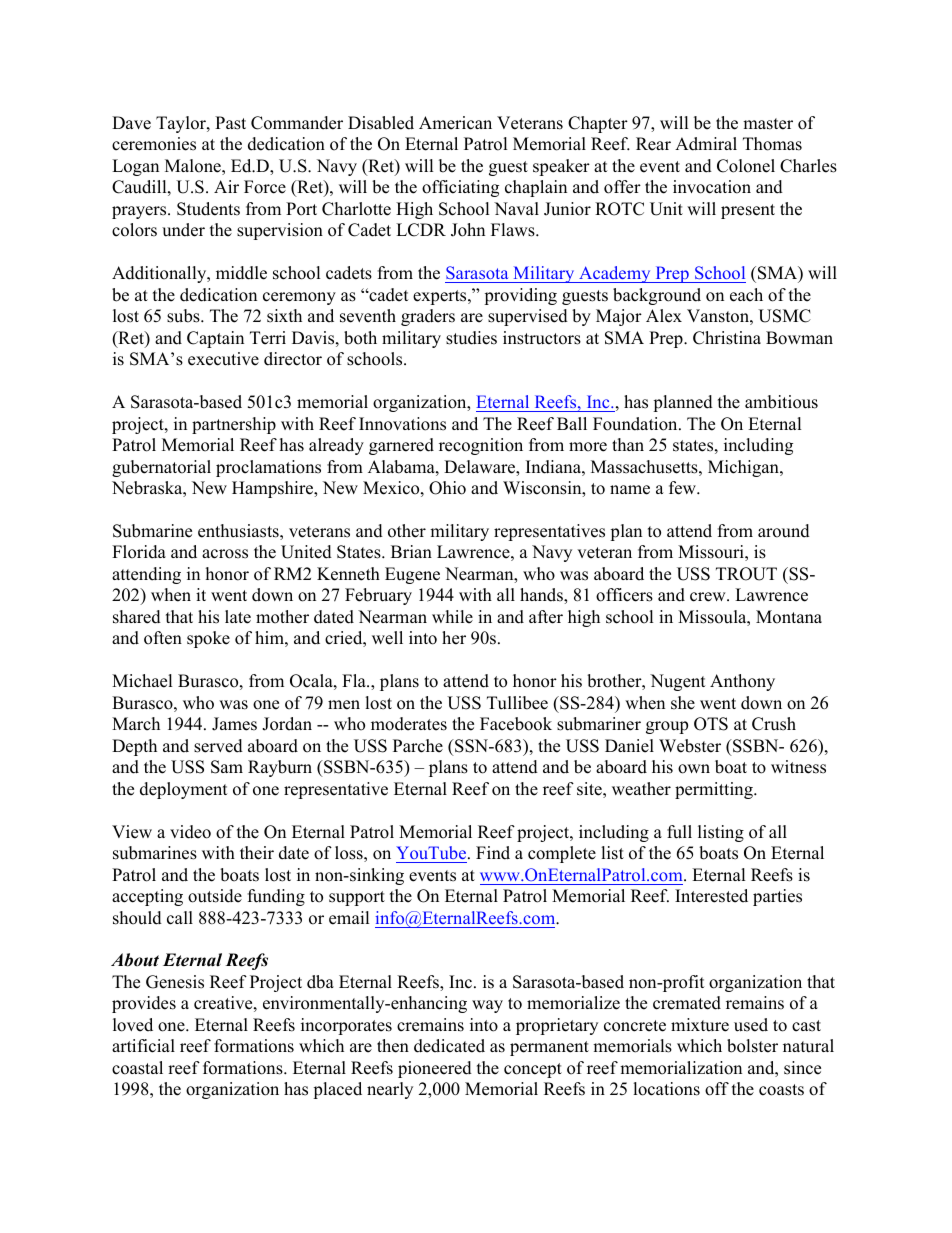 The height and width of the screenshot is (1233, 952). Describe the element at coordinates (225, 554) in the screenshot. I see `across` at that location.
